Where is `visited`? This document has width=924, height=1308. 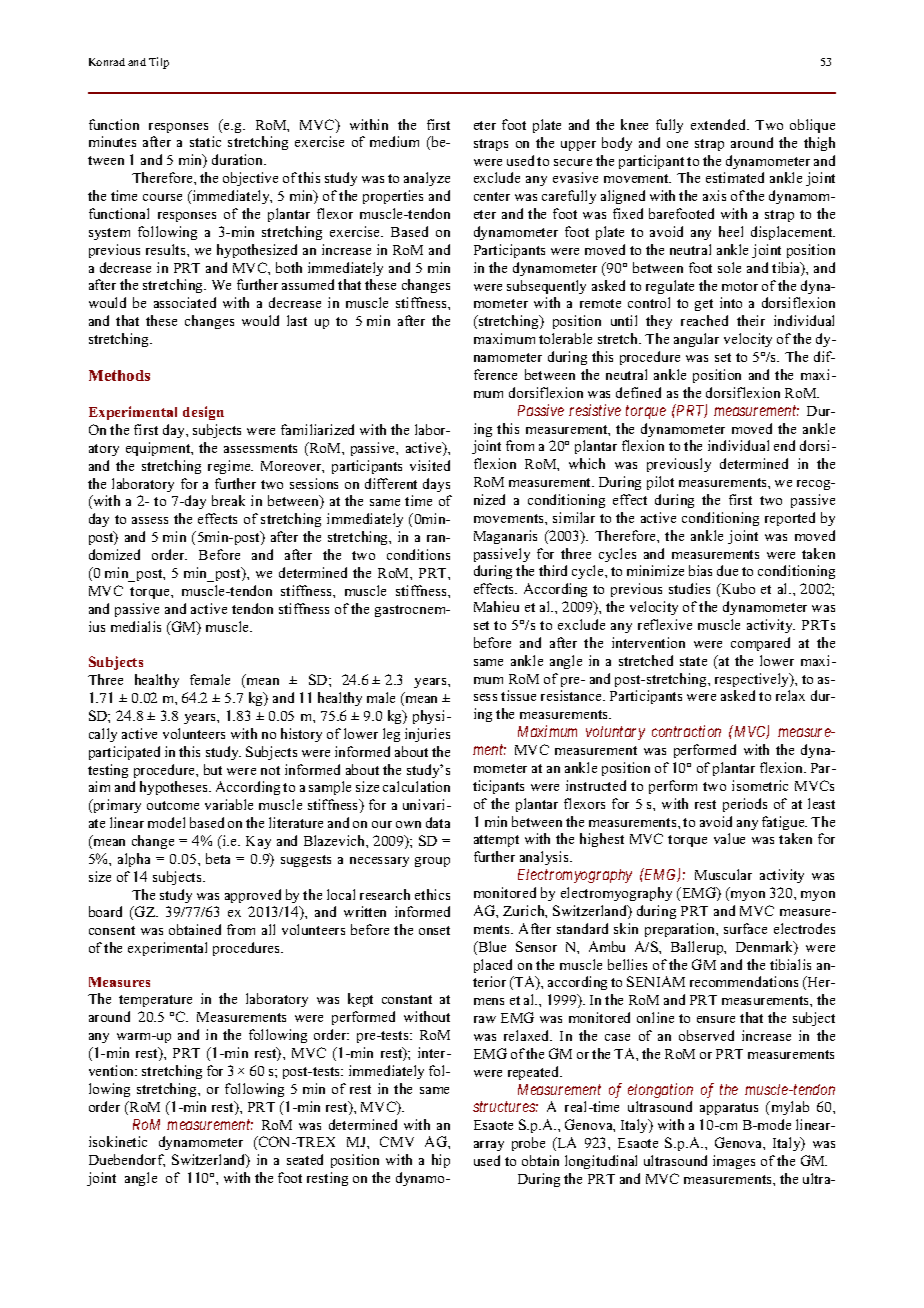 visited is located at coordinates (430, 465).
